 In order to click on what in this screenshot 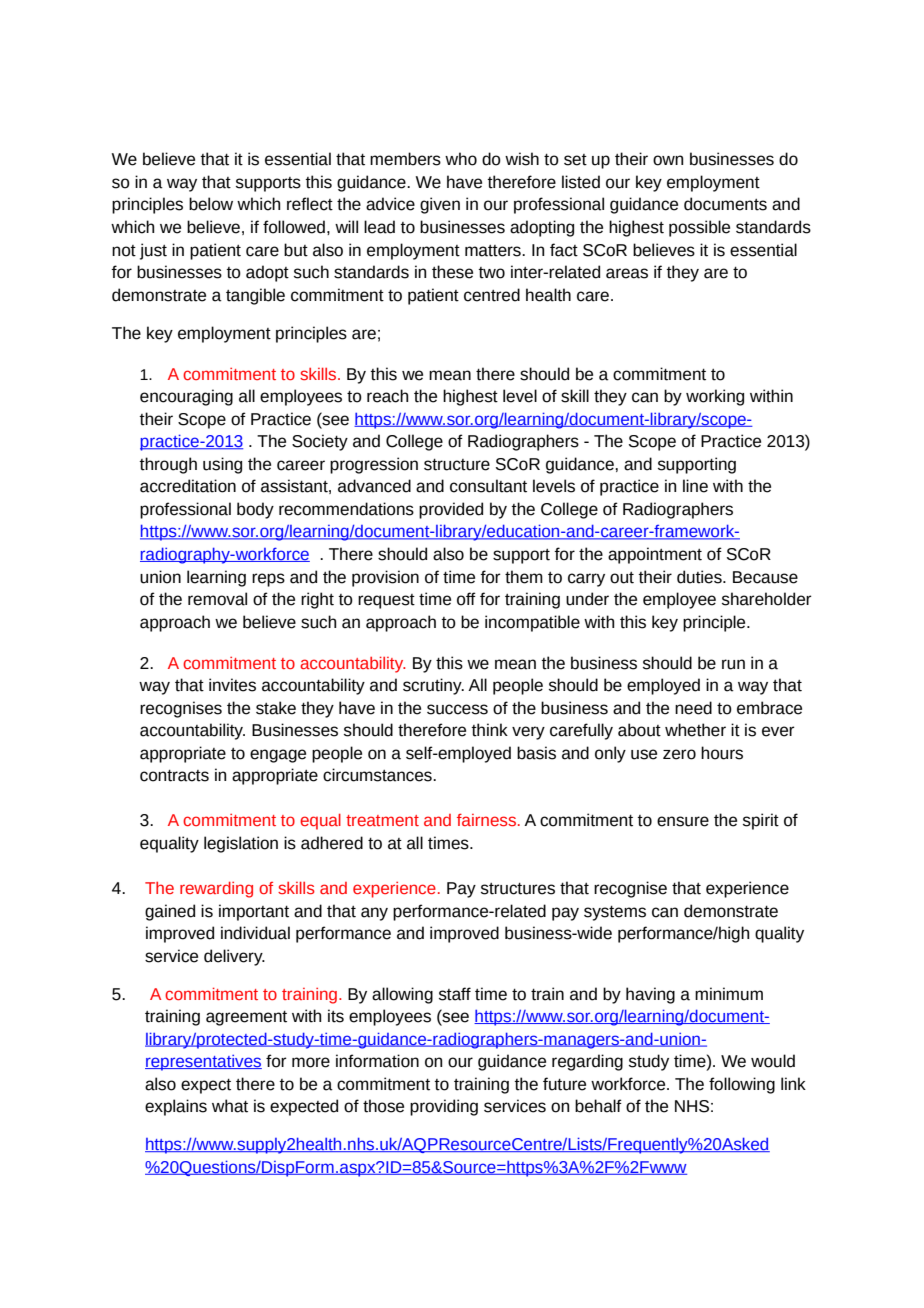, I will do `click(230, 1106)`.
